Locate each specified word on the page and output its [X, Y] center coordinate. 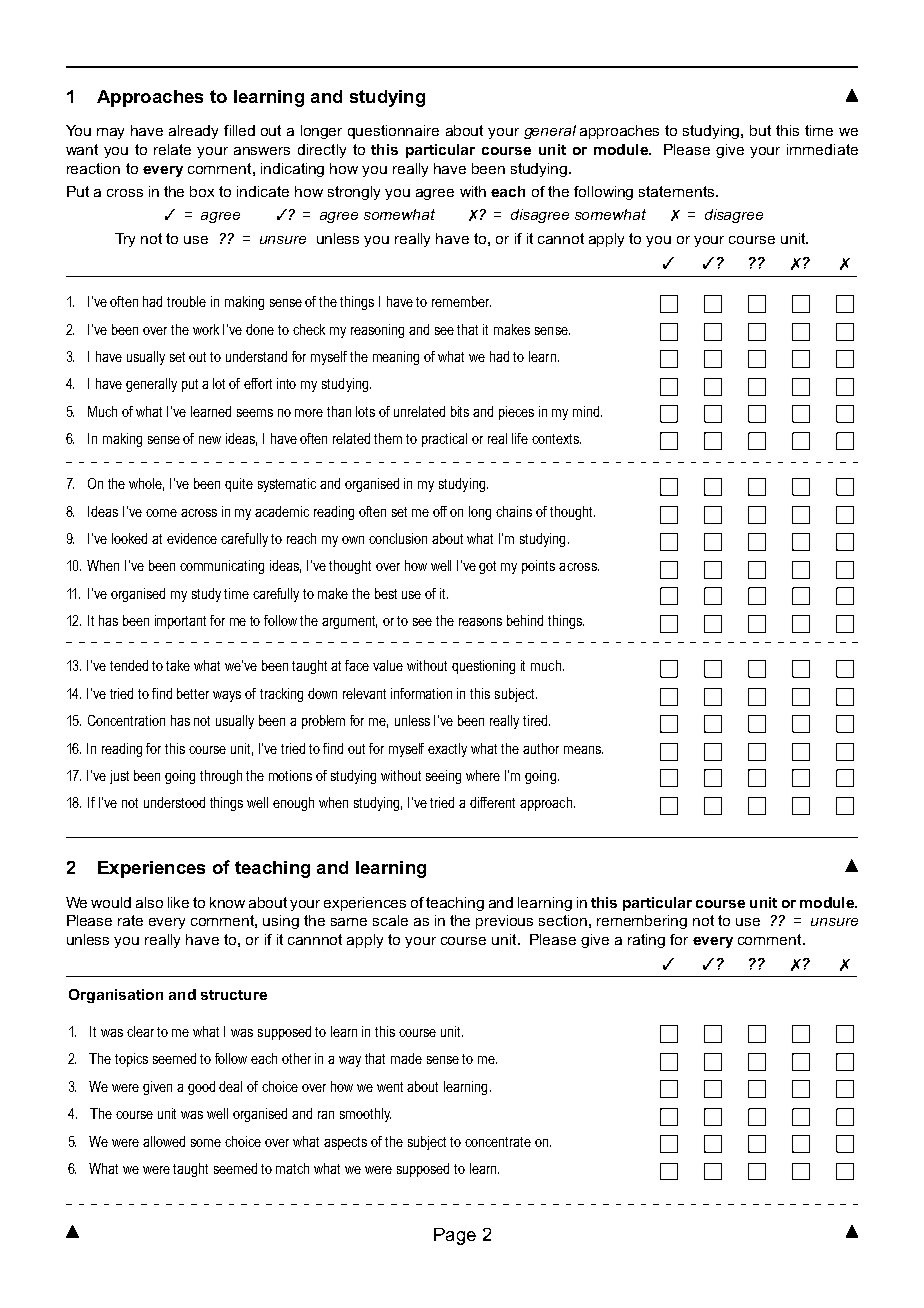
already [193, 132]
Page [455, 1236]
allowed [164, 1141]
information [421, 693]
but [760, 130]
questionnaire [393, 132]
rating [646, 941]
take [178, 665]
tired [536, 720]
